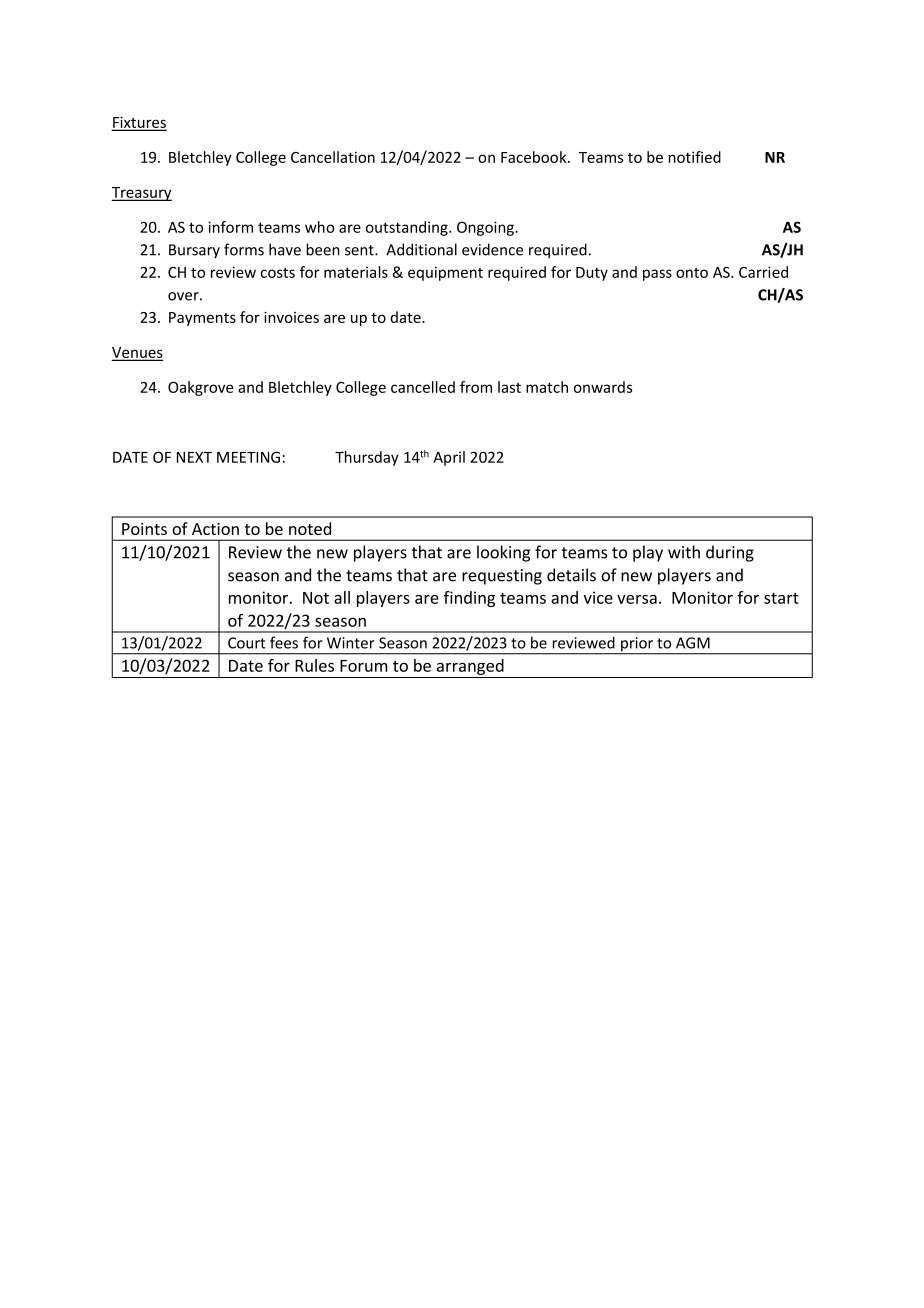 This document has height=1308, width=924. What do you see at coordinates (449, 458) in the document?
I see `April` at bounding box center [449, 458].
